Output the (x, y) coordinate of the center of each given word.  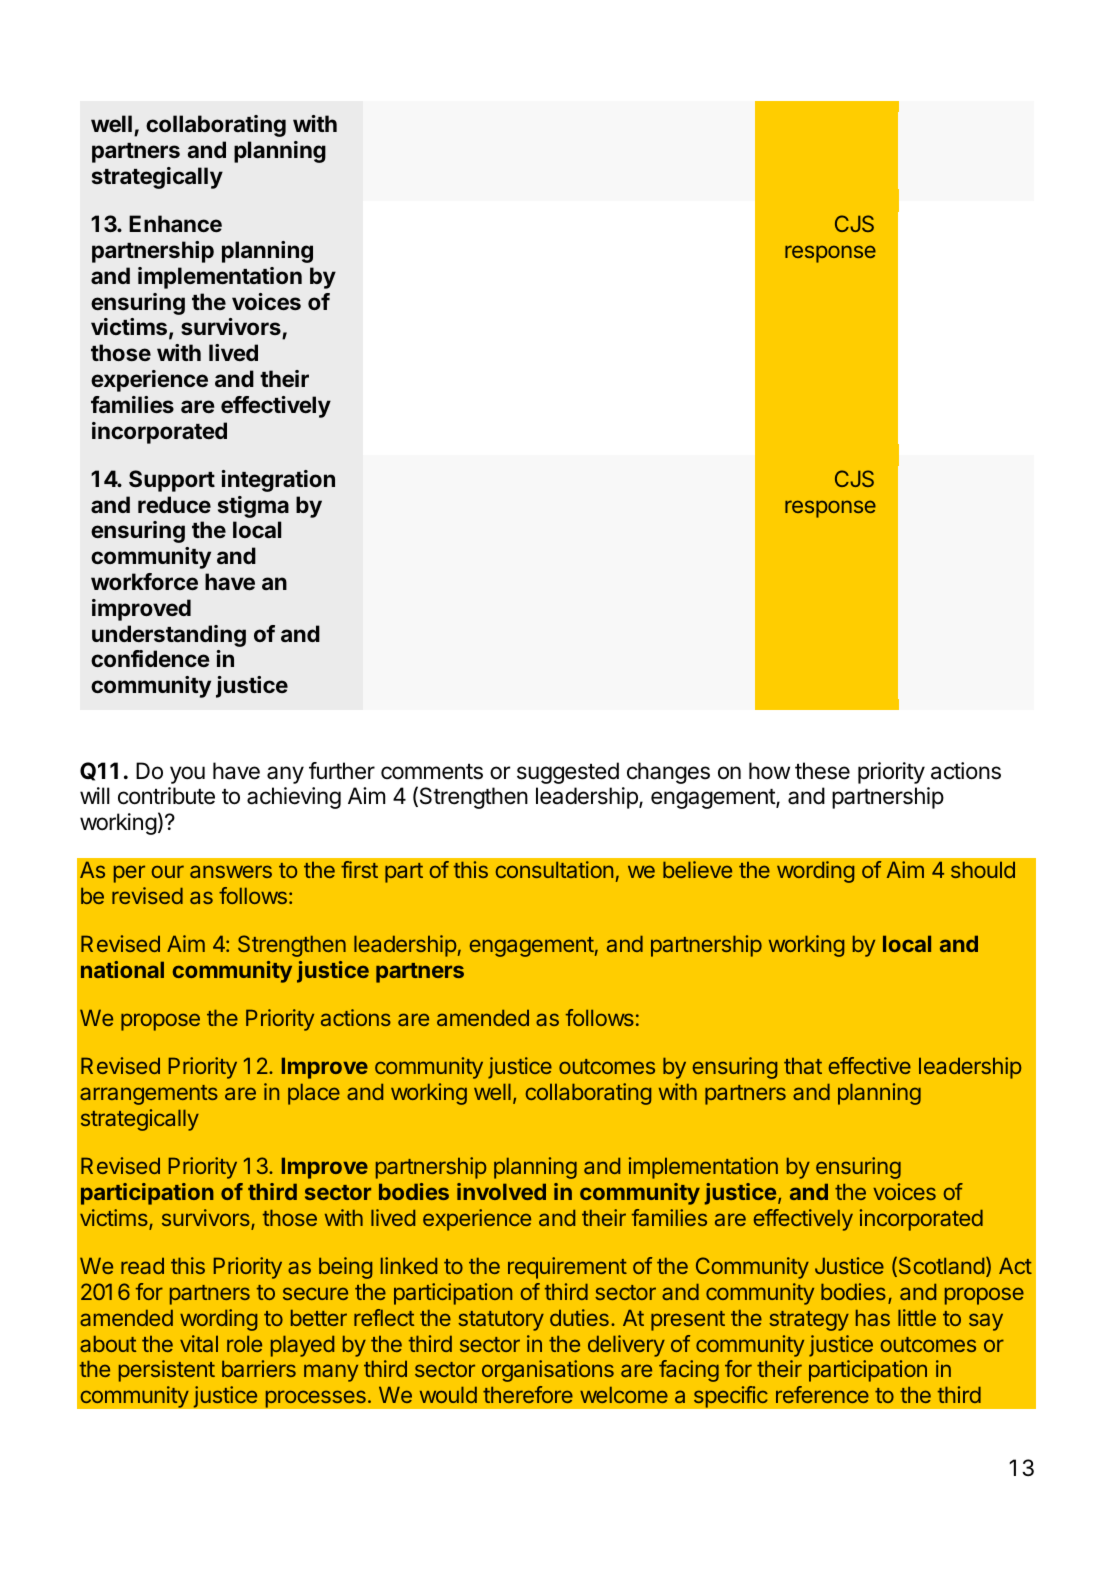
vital (199, 1343)
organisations (548, 1371)
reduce (174, 504)
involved (501, 1191)
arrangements (149, 1095)
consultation (554, 869)
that (803, 1066)
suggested (568, 773)
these (822, 771)
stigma (253, 507)
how (769, 770)
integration (278, 481)
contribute (166, 796)
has (873, 1318)
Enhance (175, 223)
